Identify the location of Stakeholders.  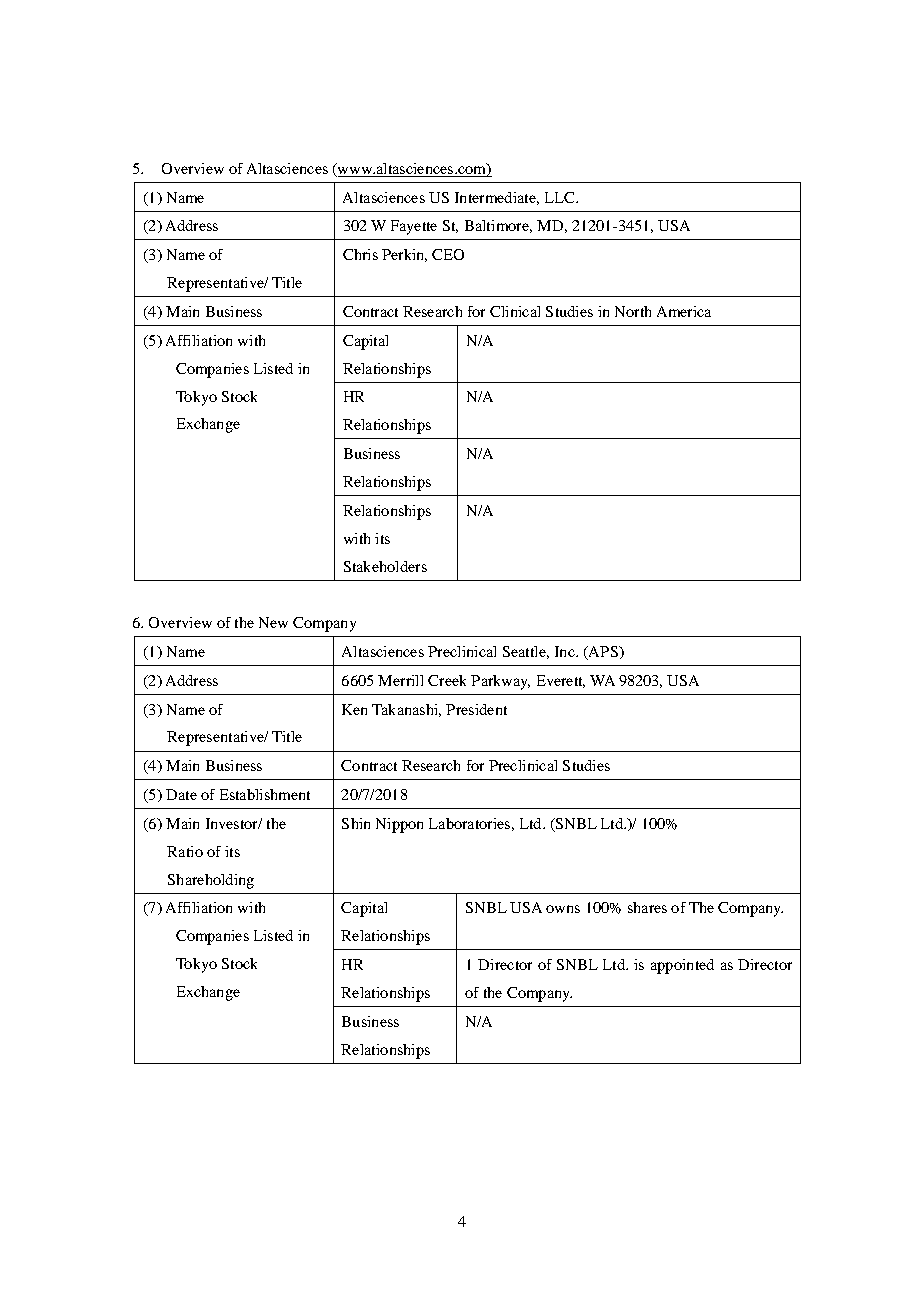
(385, 566).
